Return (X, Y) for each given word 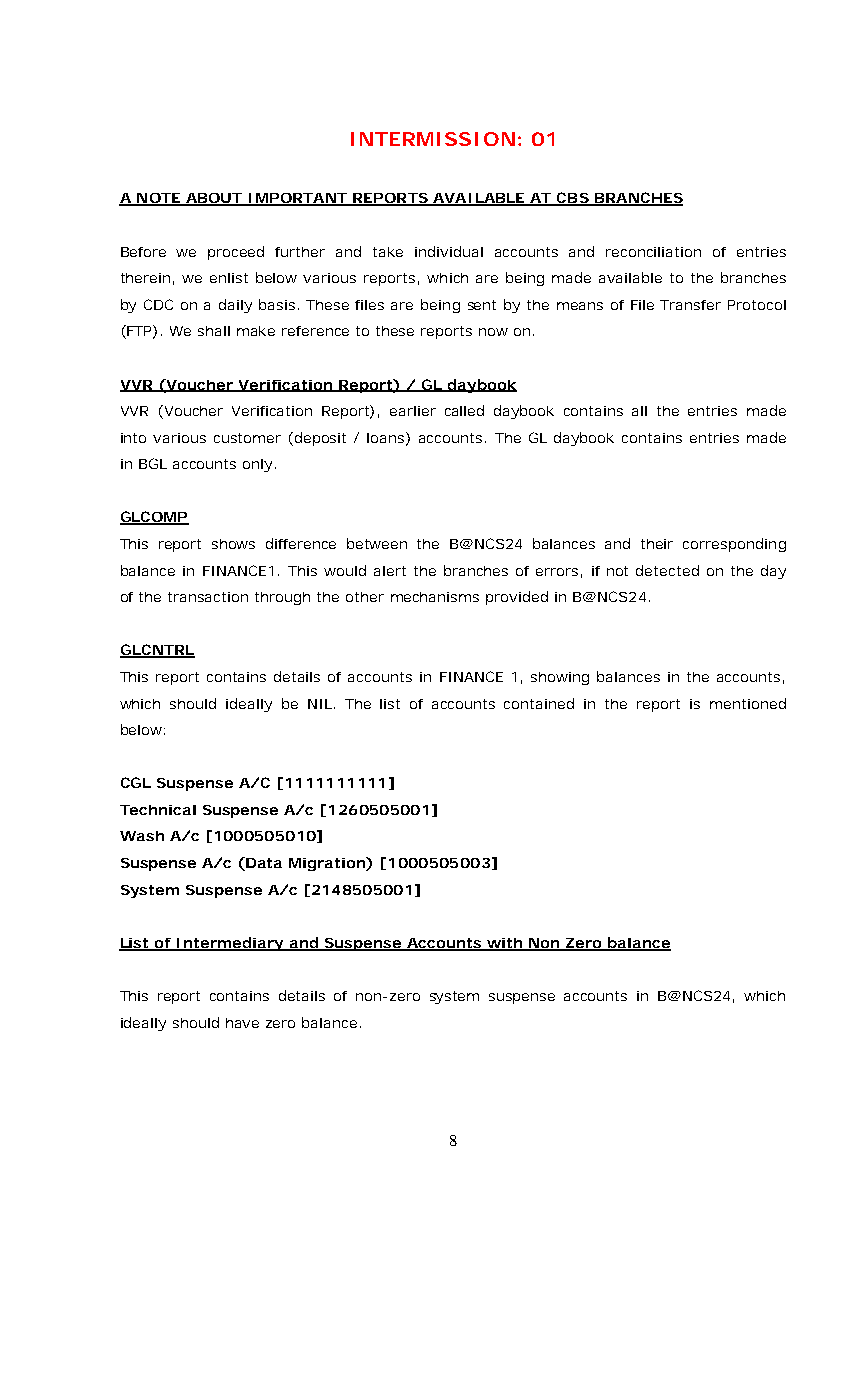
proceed (236, 253)
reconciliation (653, 252)
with (504, 944)
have (242, 1023)
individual (449, 251)
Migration (327, 864)
